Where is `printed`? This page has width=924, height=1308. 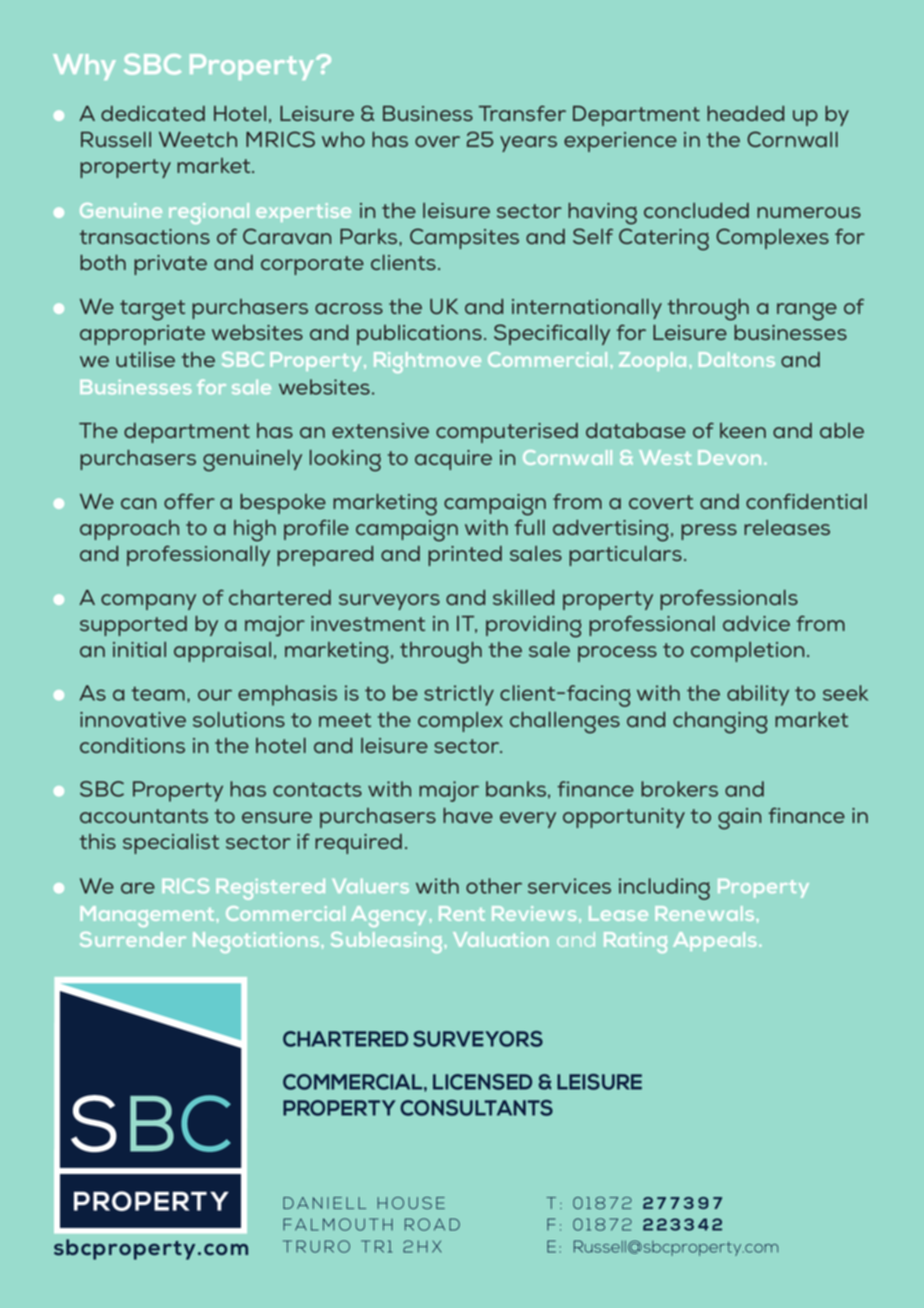
printed is located at coordinates (465, 556).
